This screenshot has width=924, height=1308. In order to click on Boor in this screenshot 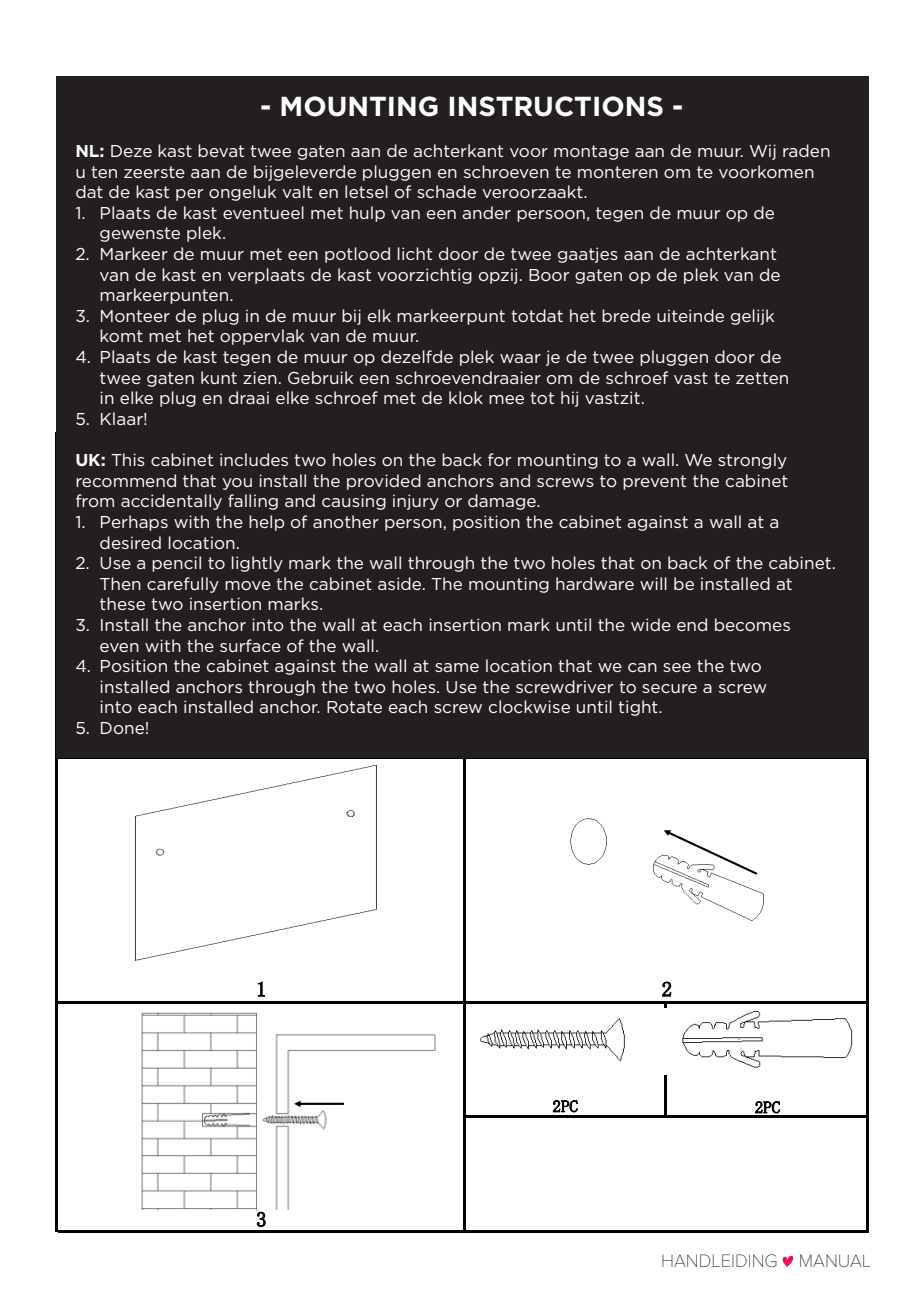, I will do `click(549, 275)`.
